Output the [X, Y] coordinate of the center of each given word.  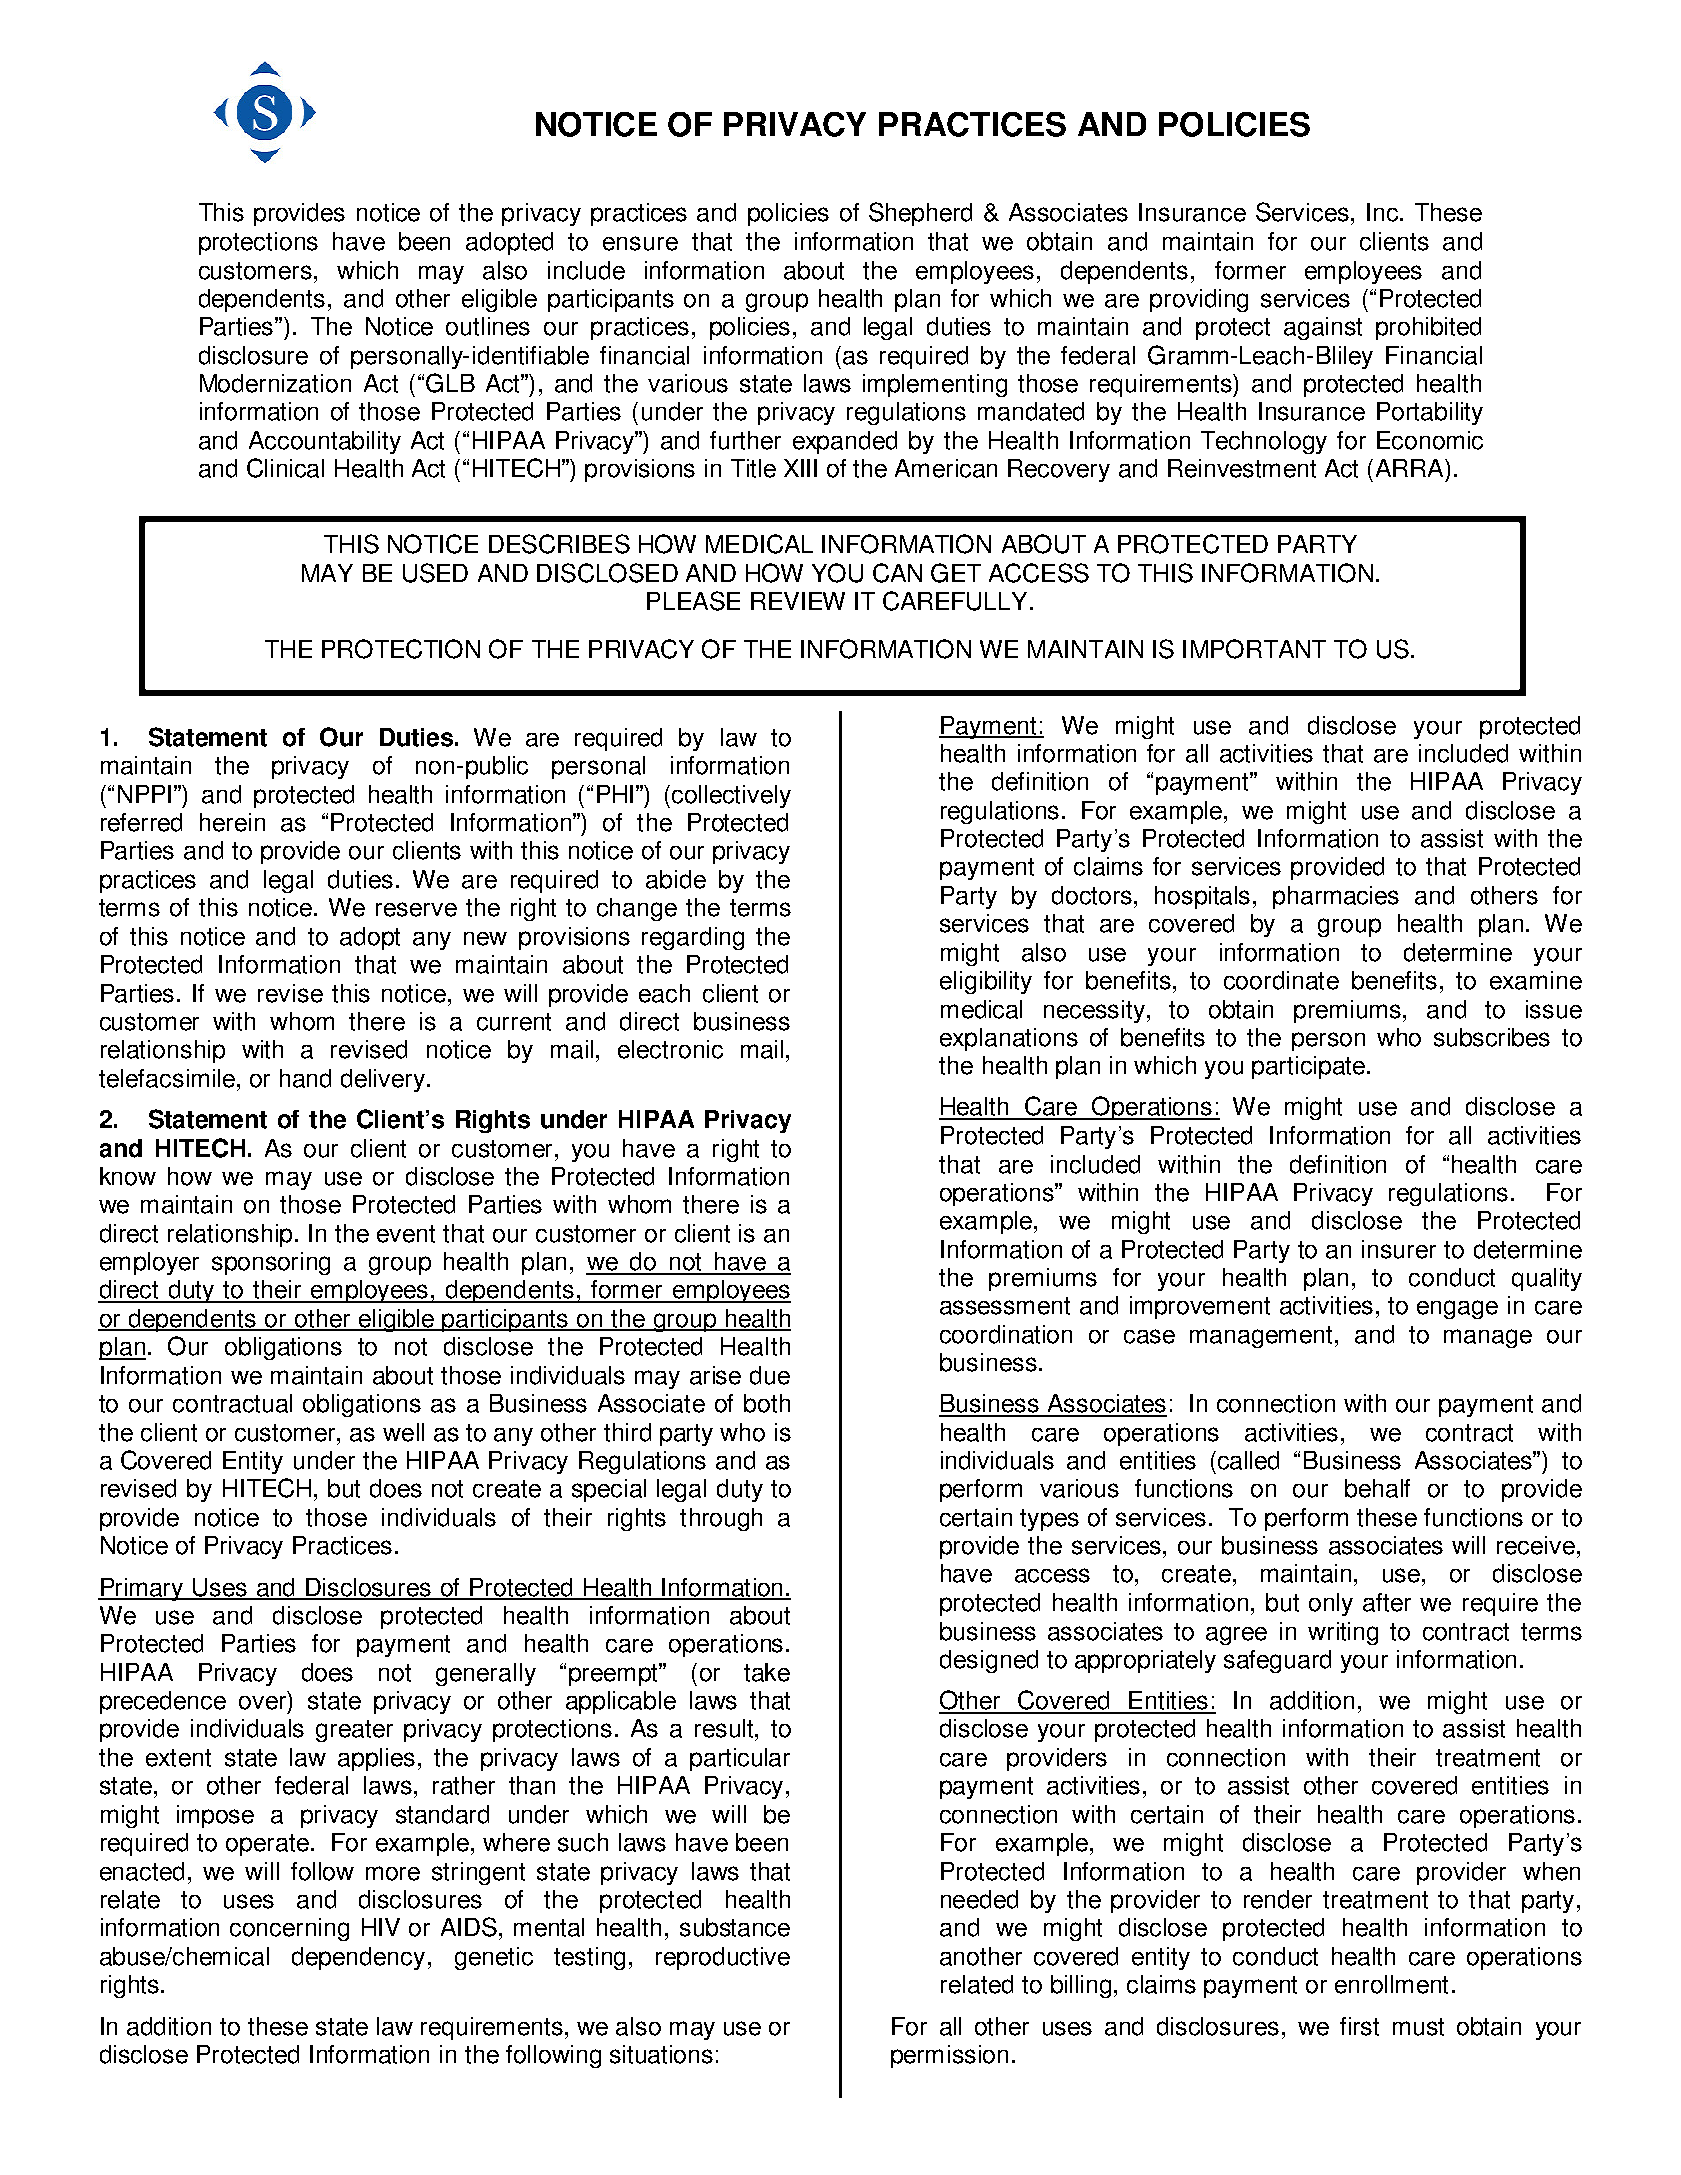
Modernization [275, 383]
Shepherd [920, 214]
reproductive [723, 1958]
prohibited [1428, 328]
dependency [358, 1958]
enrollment [1391, 1984]
